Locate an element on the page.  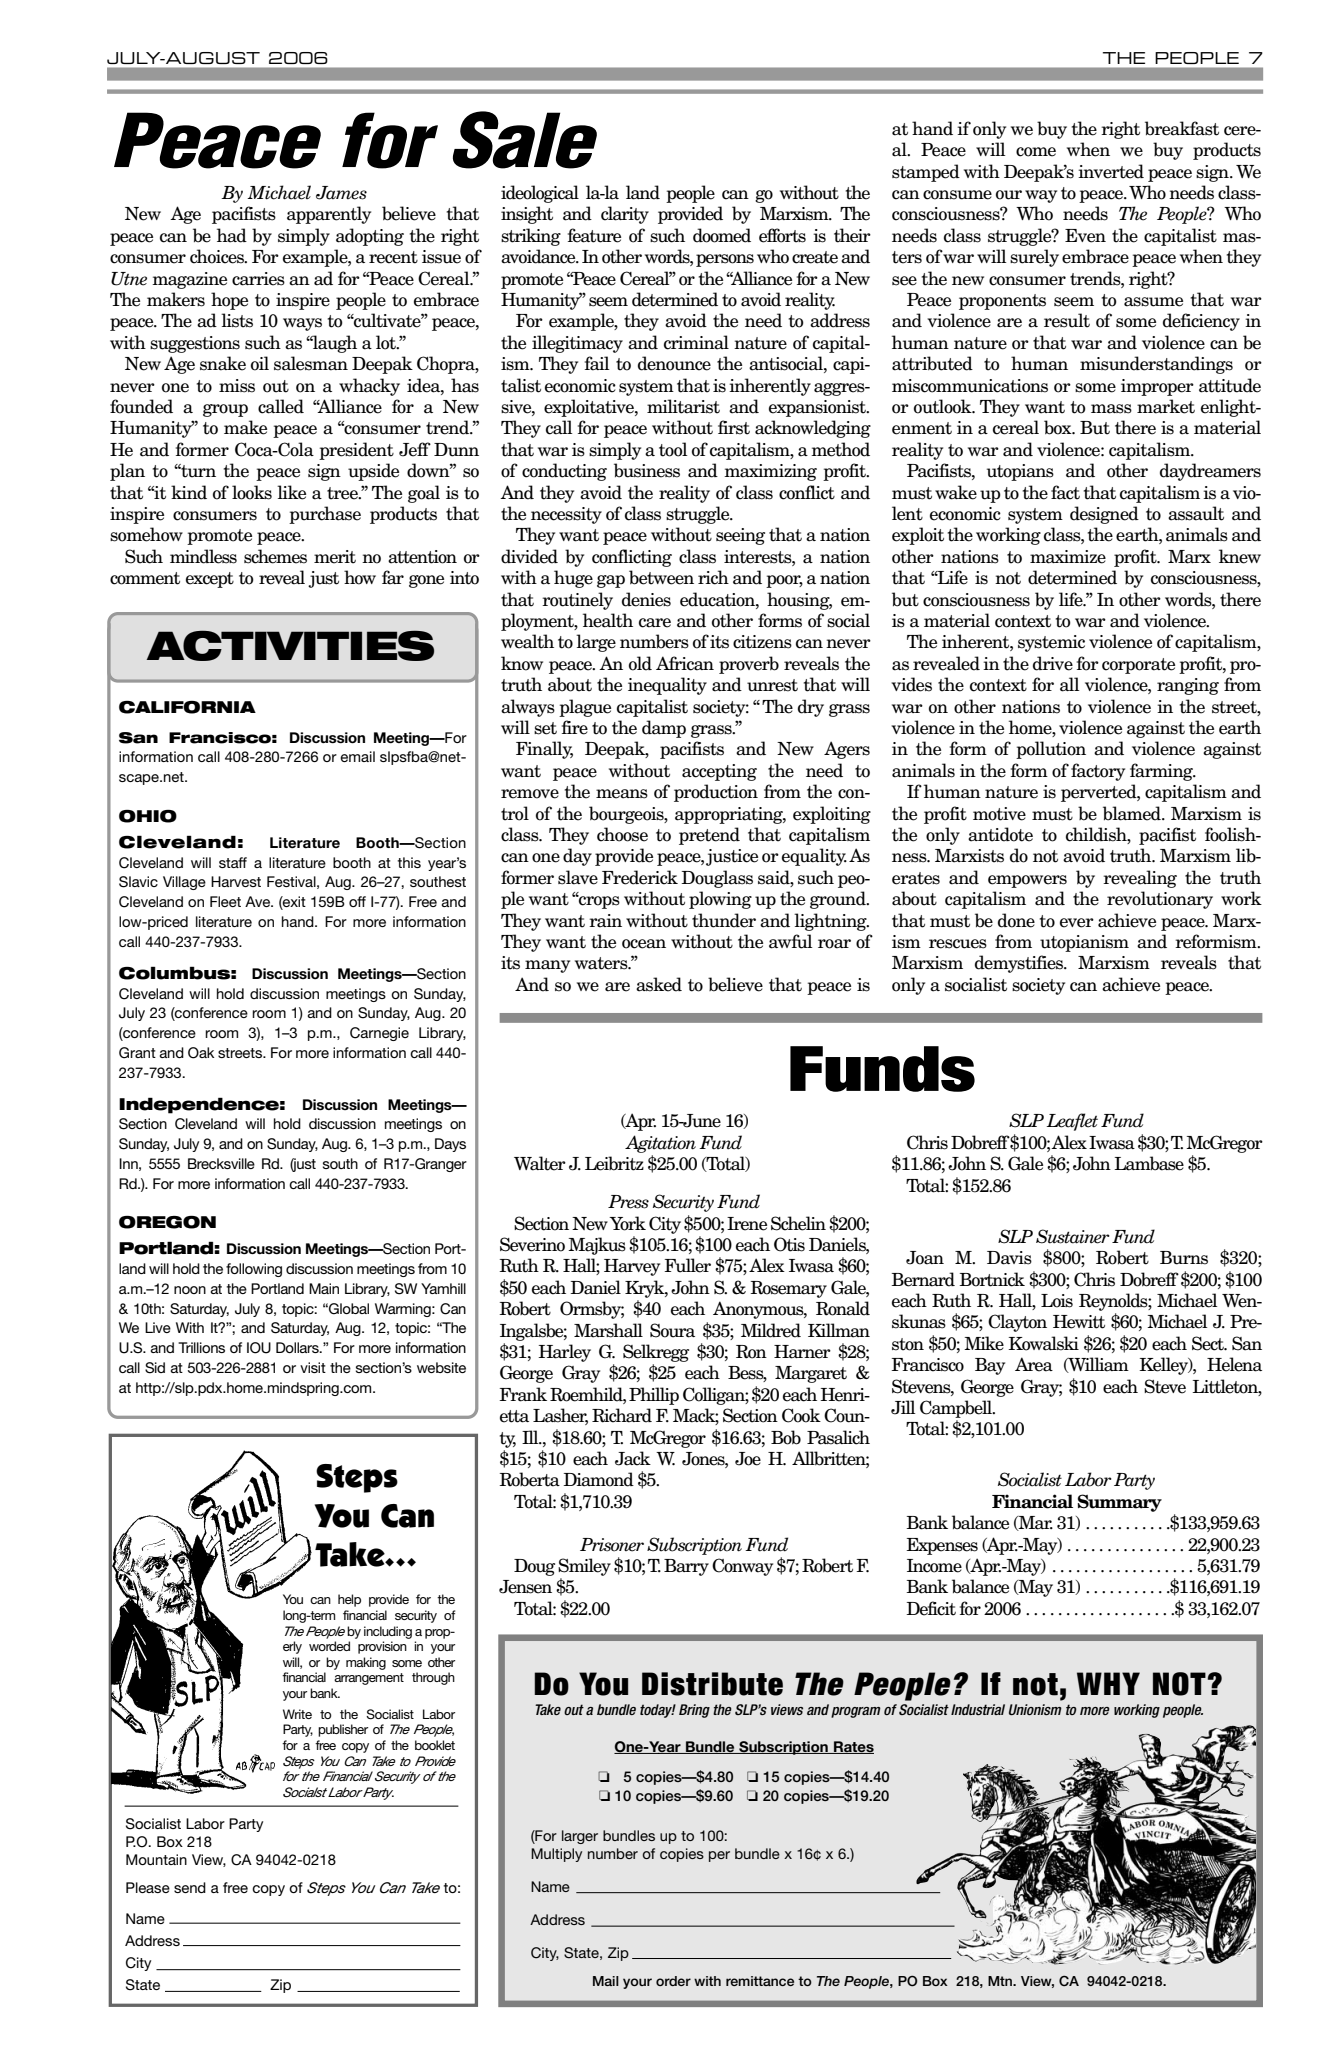
visit is located at coordinates (313, 1367).
